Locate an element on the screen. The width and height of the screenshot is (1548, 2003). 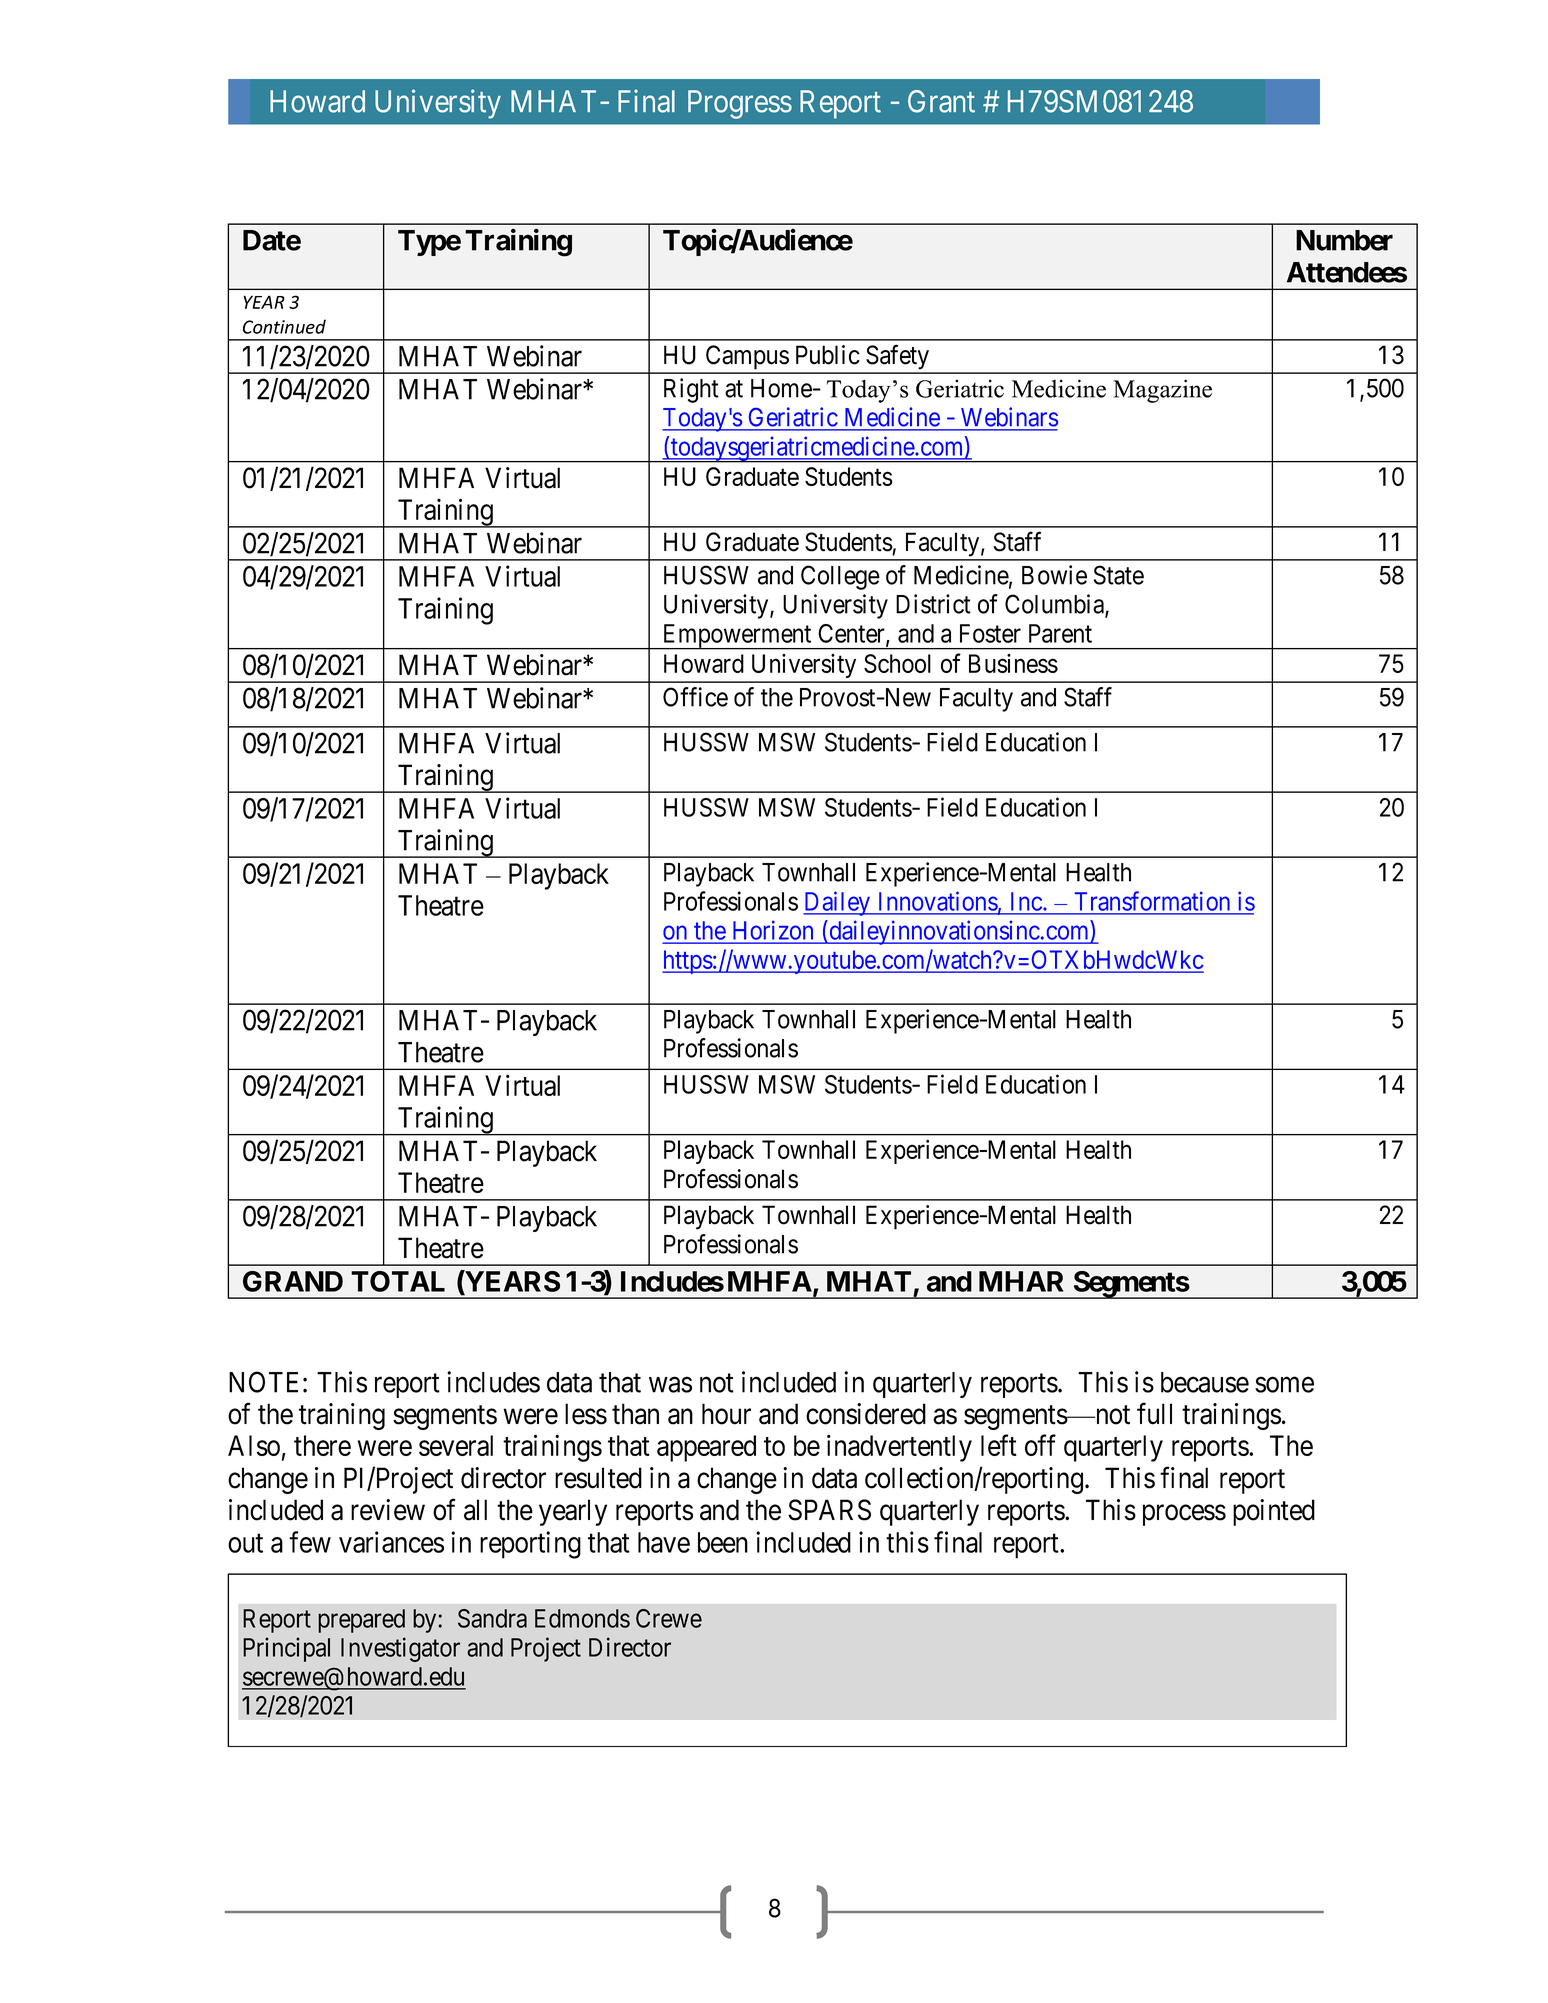
prepared is located at coordinates (361, 1621).
